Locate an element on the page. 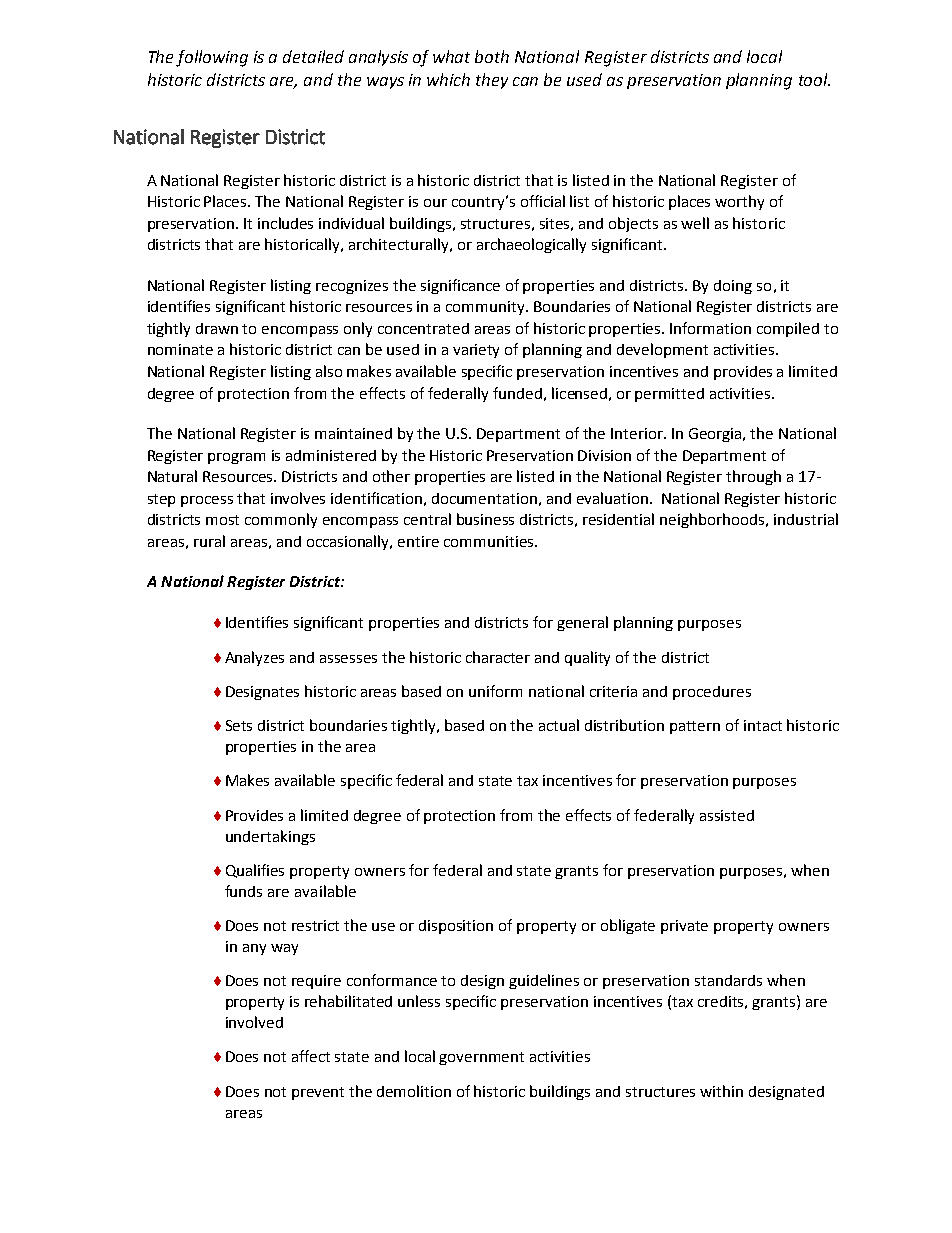  undertakings is located at coordinates (270, 837).
